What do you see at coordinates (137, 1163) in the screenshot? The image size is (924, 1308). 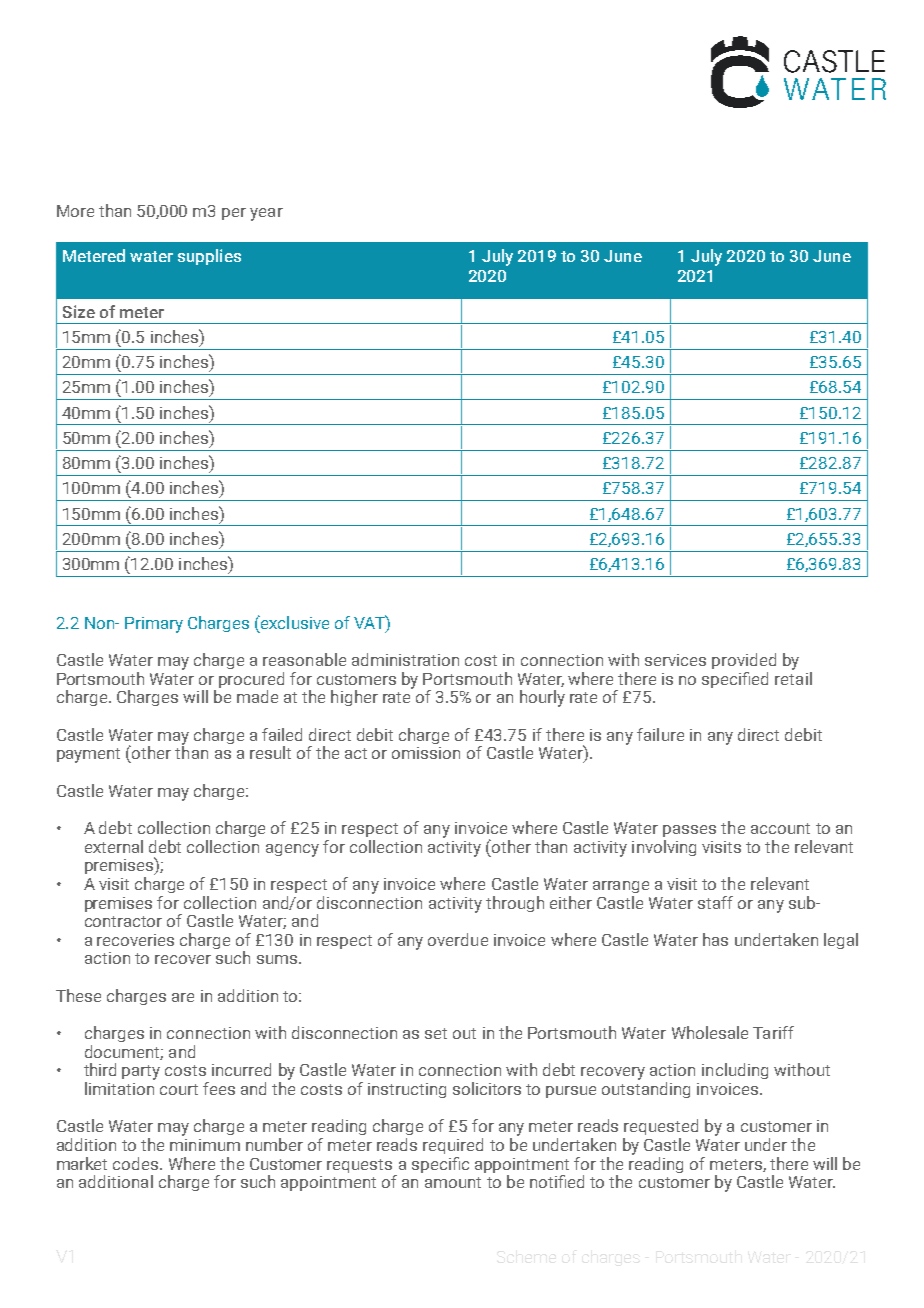 I see `codes` at bounding box center [137, 1163].
